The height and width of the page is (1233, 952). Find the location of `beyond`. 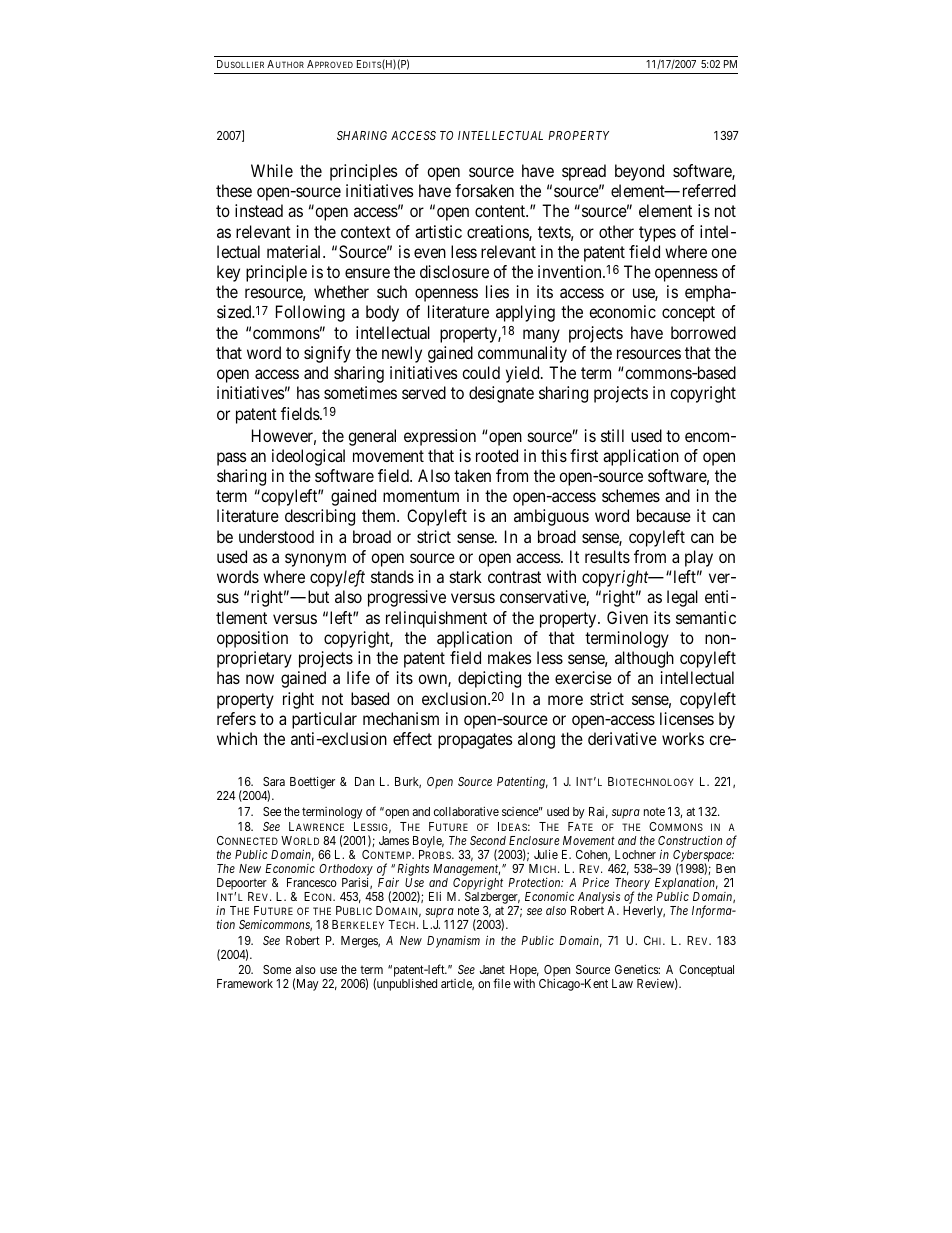

beyond is located at coordinates (639, 172).
